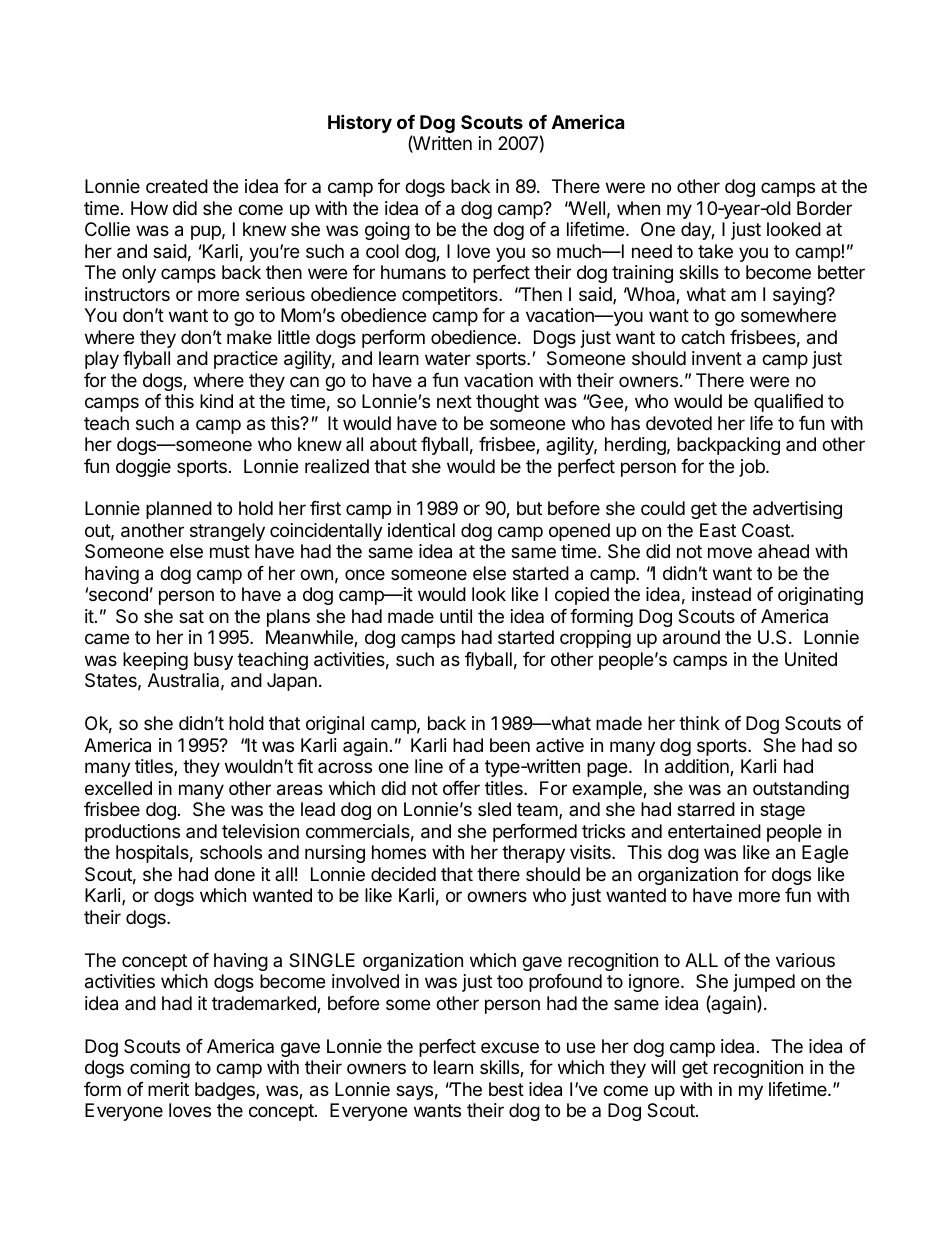 This screenshot has width=952, height=1233. I want to click on sled, so click(494, 809).
